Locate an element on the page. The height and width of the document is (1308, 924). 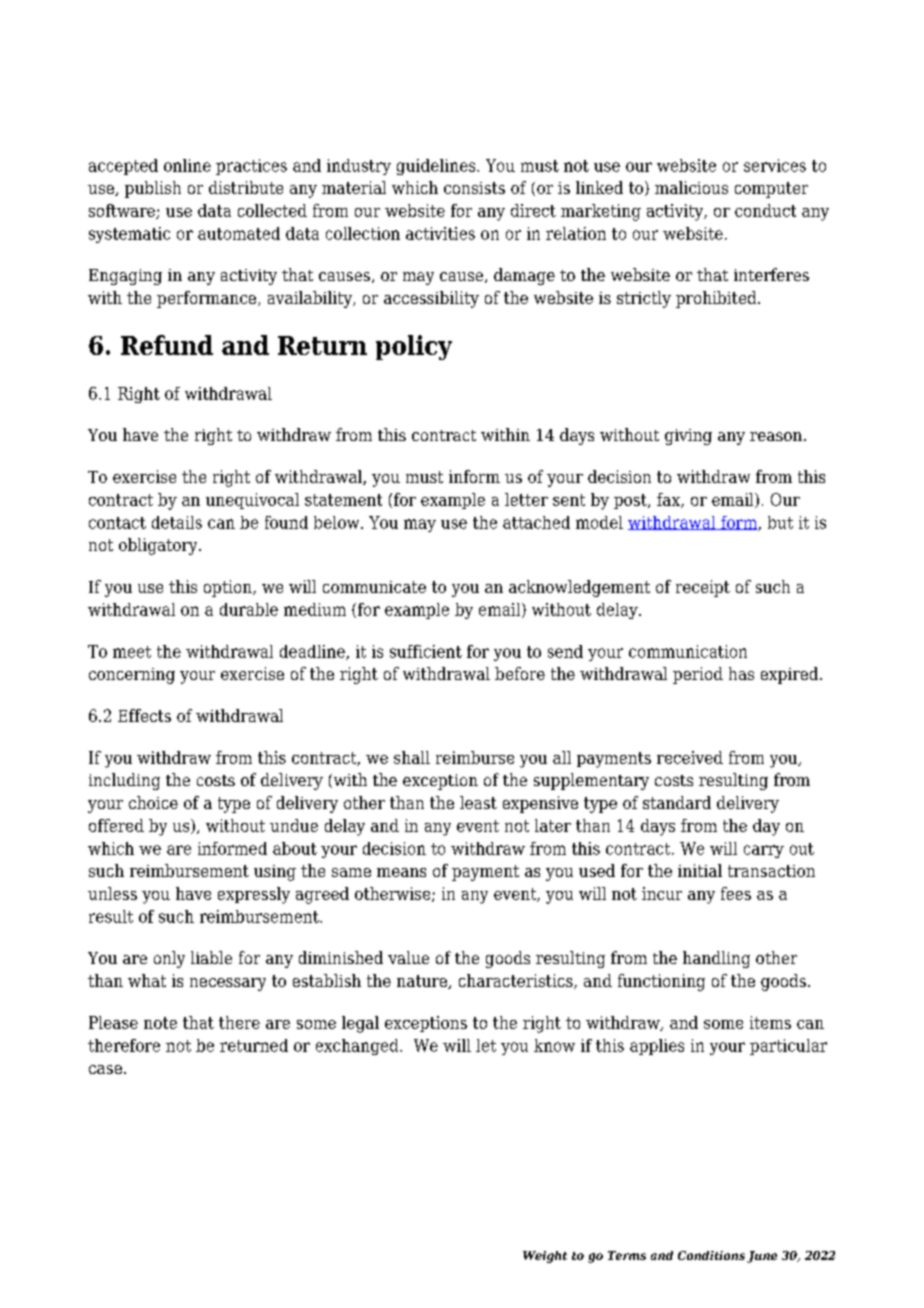
publish is located at coordinates (153, 189).
